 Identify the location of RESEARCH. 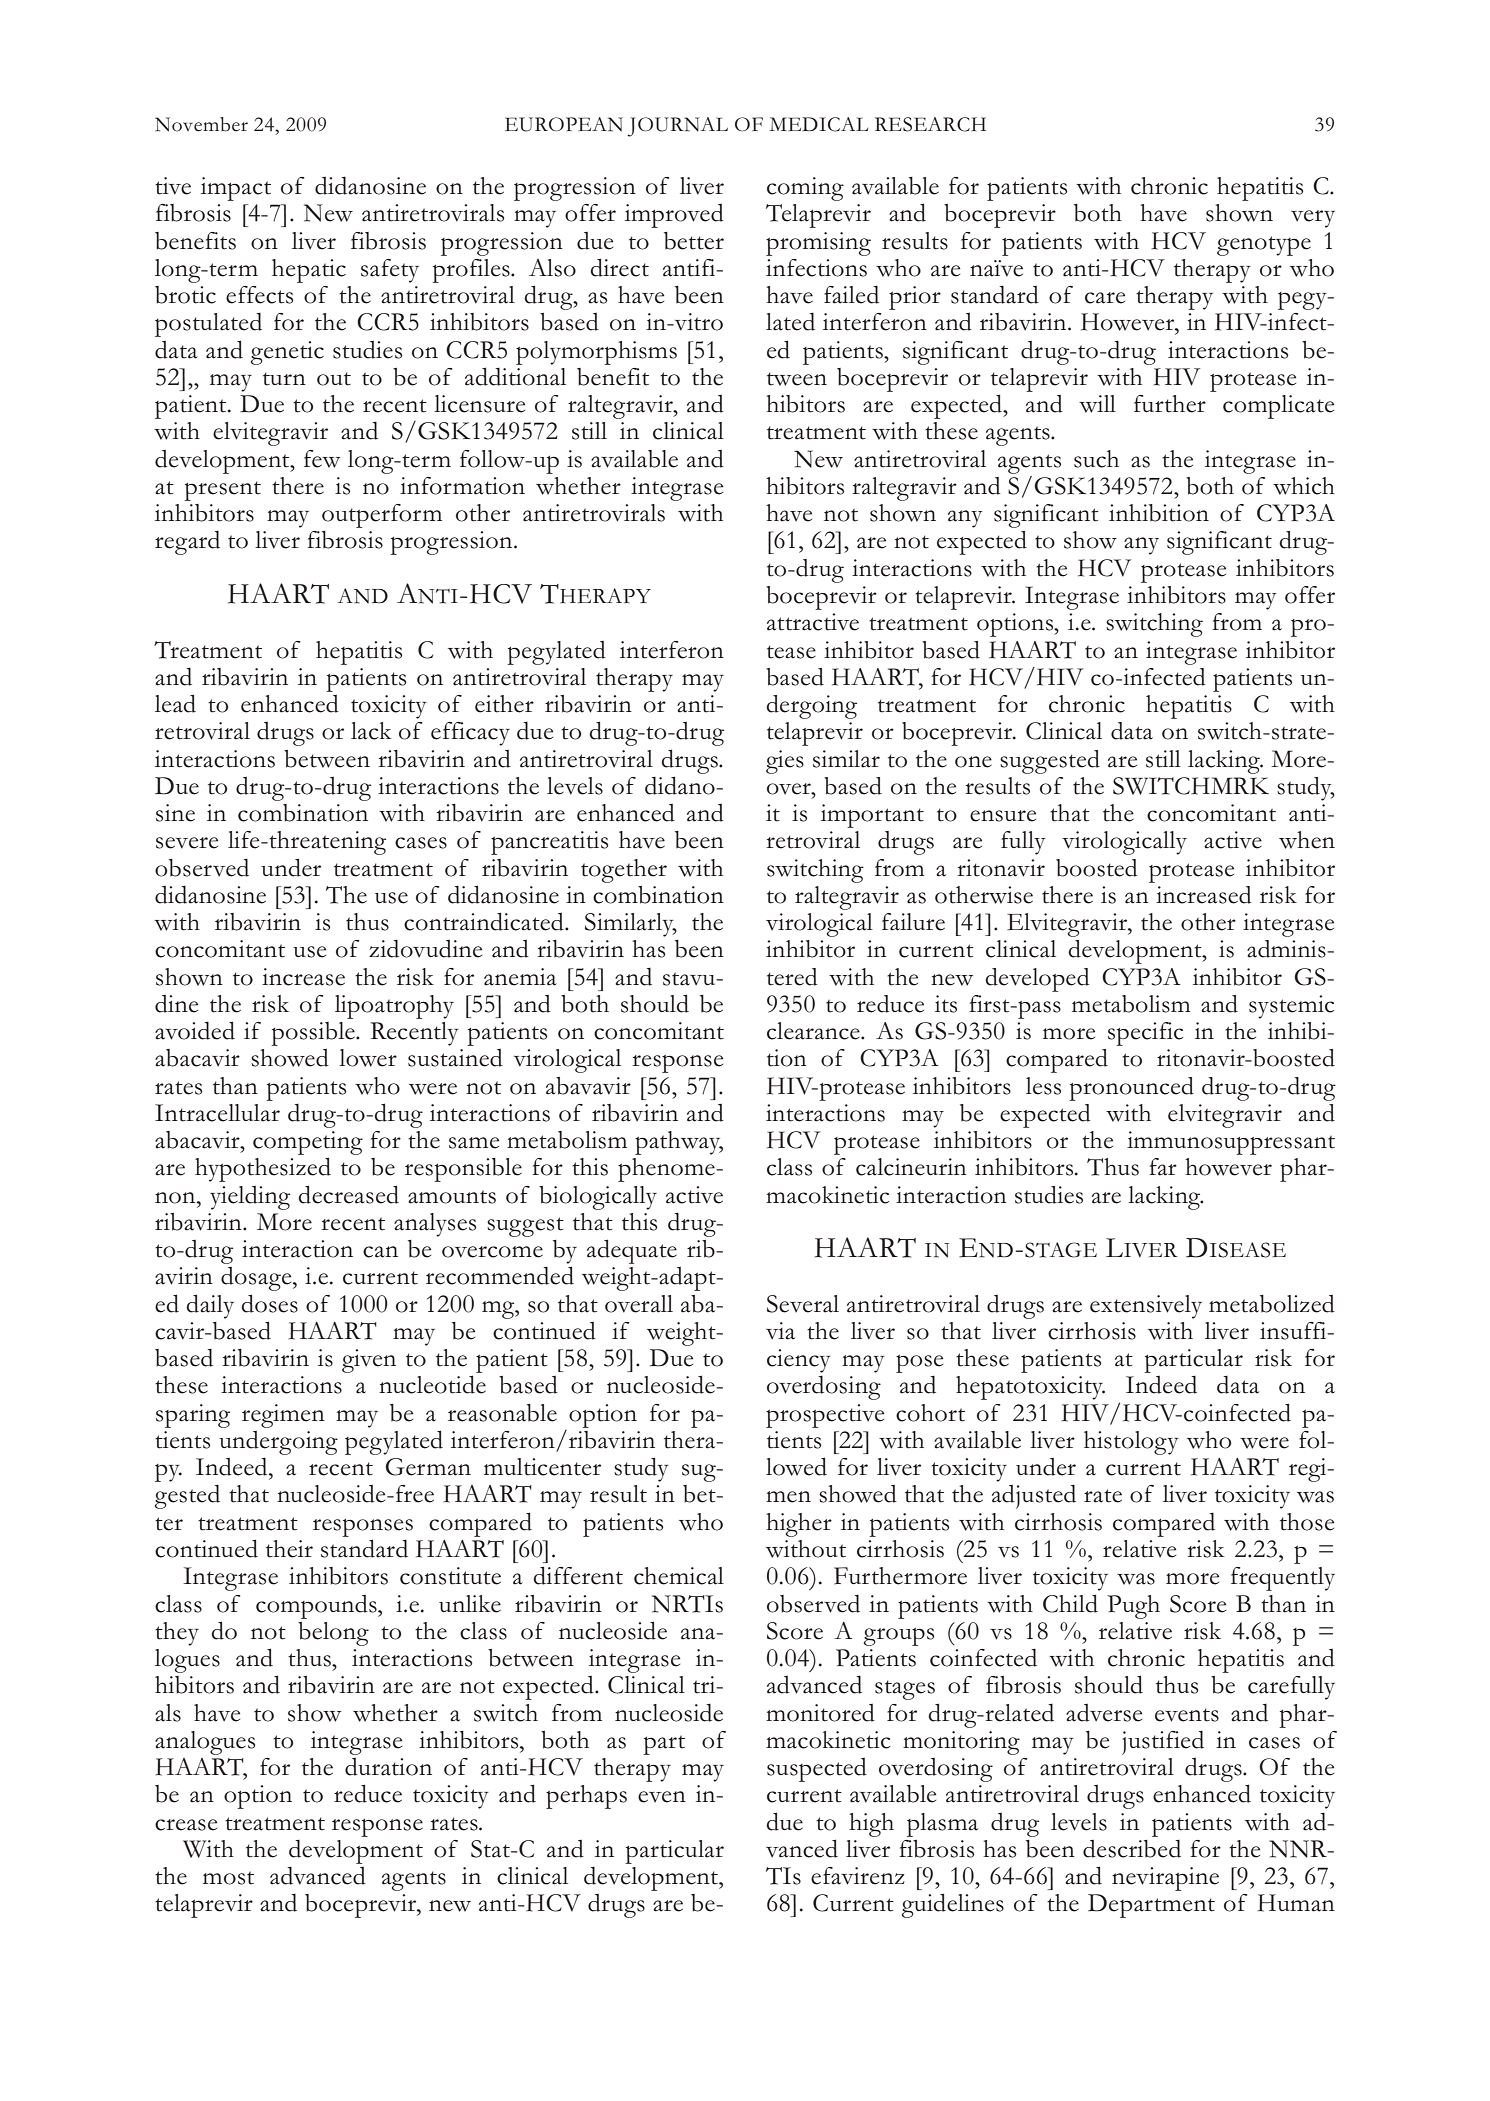
(930, 124).
